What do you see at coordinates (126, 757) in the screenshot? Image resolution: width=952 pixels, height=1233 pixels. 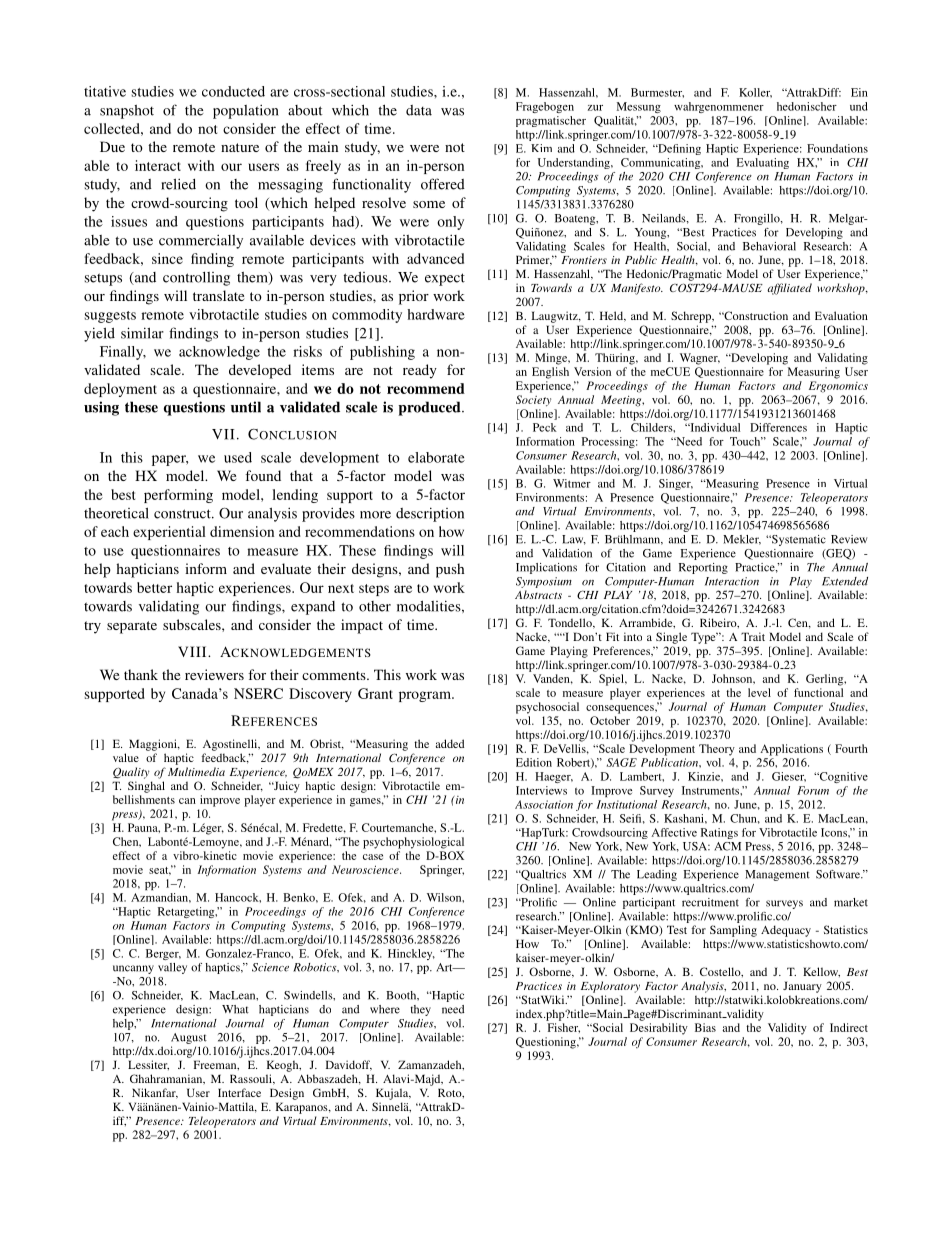 I see `value` at bounding box center [126, 757].
